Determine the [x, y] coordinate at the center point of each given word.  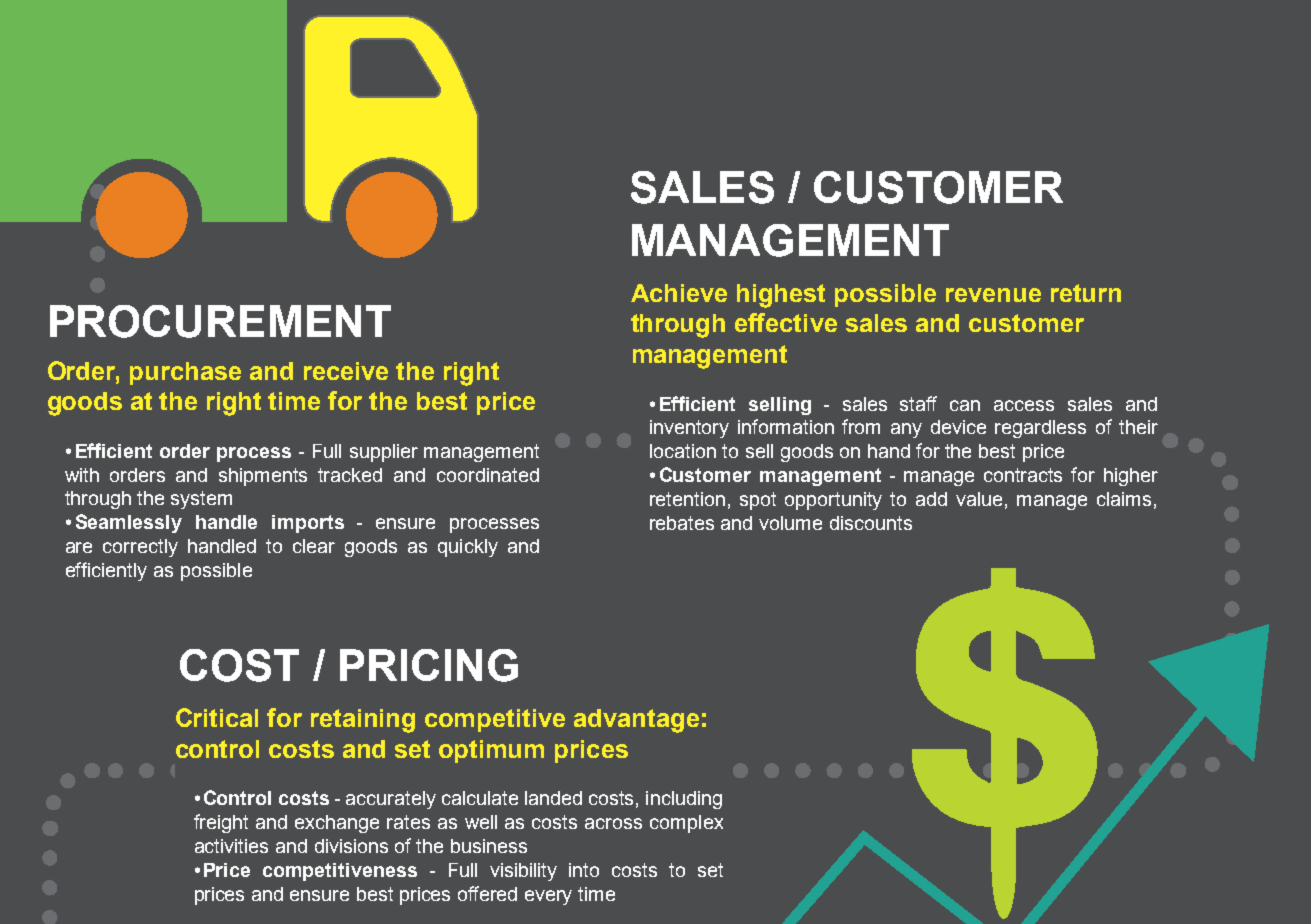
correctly [140, 548]
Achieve [679, 293]
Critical [217, 717]
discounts [871, 523]
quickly [468, 548]
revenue [993, 295]
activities [231, 846]
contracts [1023, 475]
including [684, 800]
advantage [636, 721]
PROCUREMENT [220, 321]
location [683, 451]
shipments [263, 477]
